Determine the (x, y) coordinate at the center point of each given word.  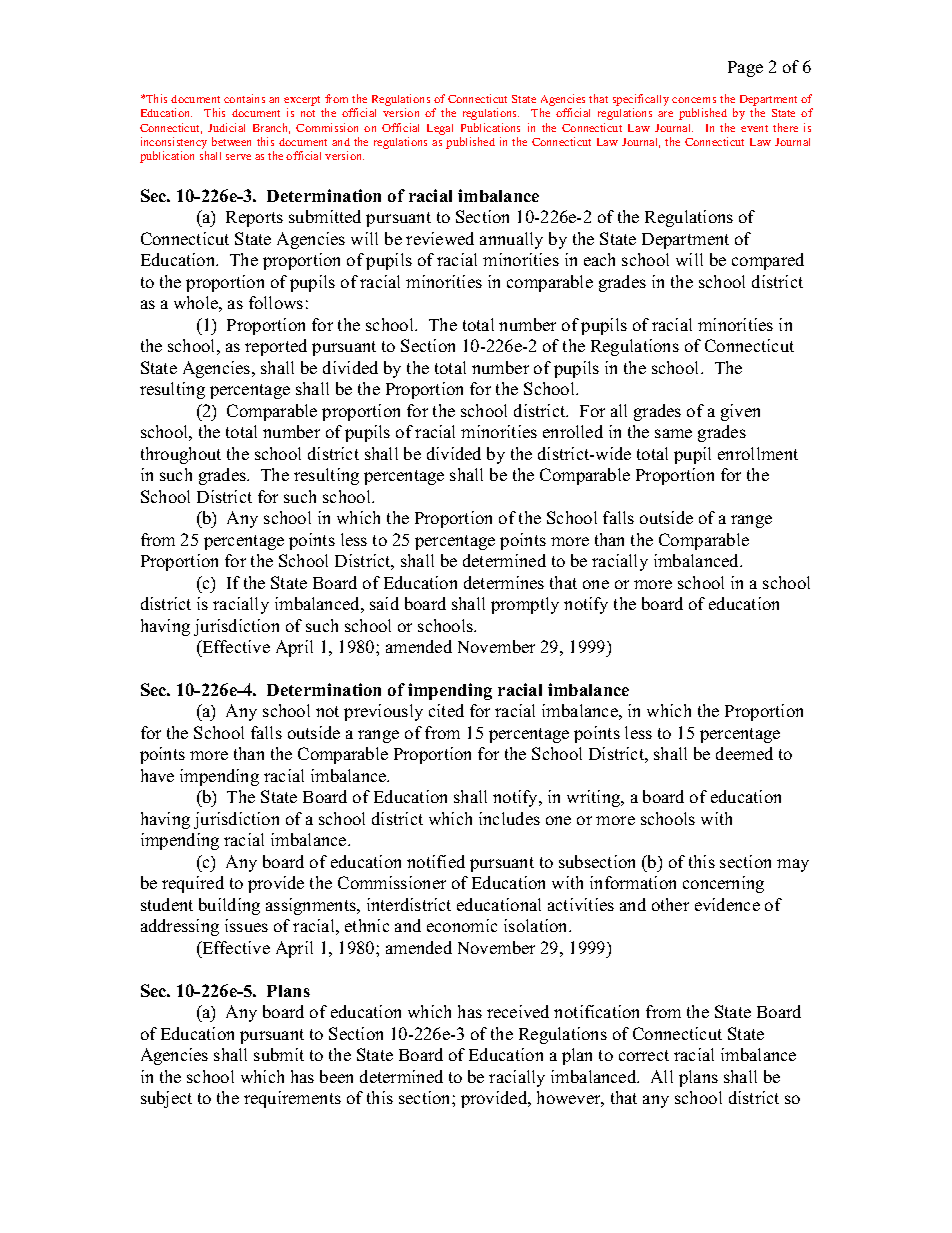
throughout (181, 455)
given (740, 412)
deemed (744, 753)
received (518, 1011)
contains (244, 98)
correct (644, 1055)
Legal (440, 129)
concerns (694, 100)
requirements (292, 1099)
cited (446, 710)
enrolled (573, 431)
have (157, 775)
